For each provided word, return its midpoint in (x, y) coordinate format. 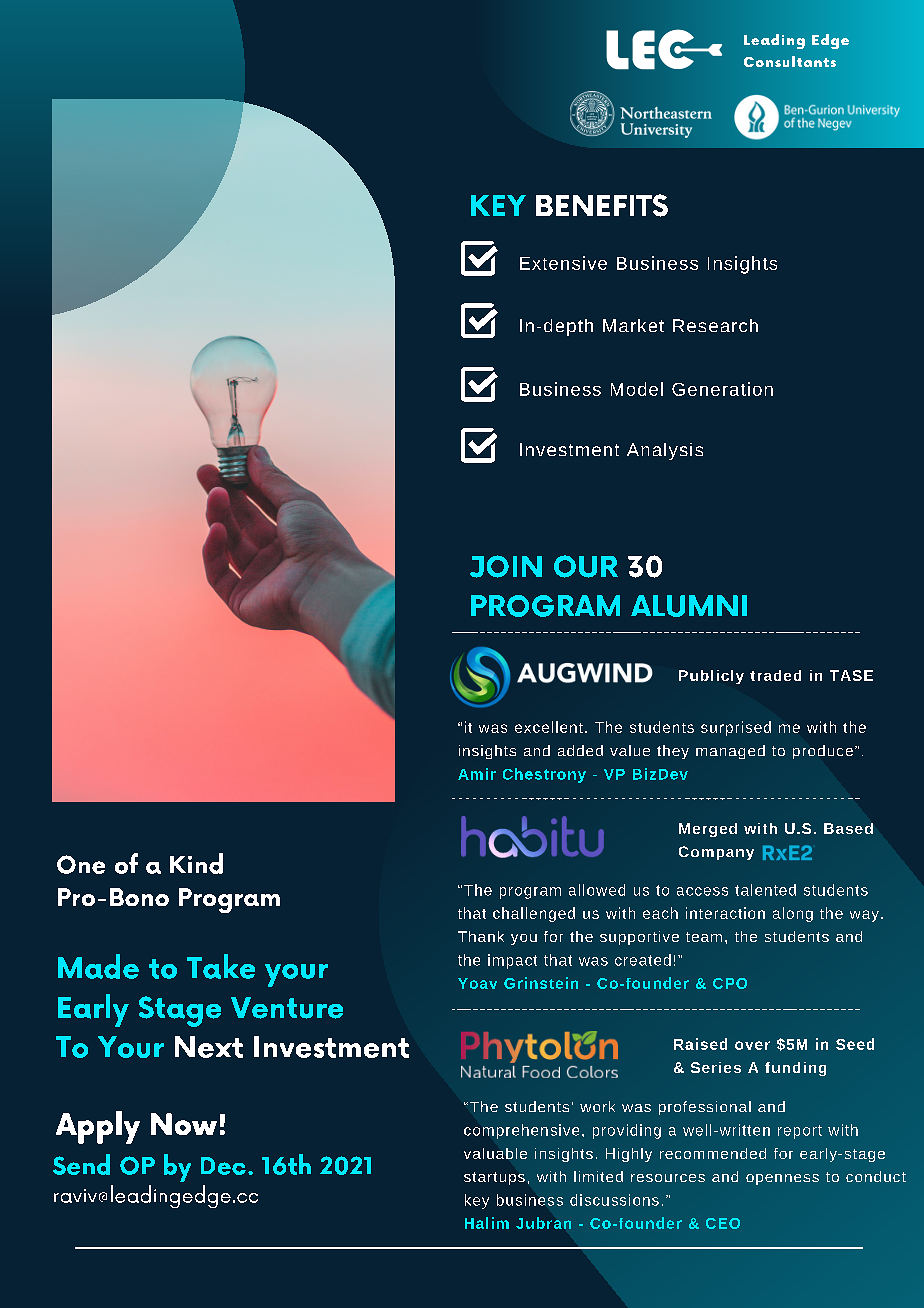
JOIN (506, 566)
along (793, 914)
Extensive (563, 263)
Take (221, 966)
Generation (722, 389)
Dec (223, 1166)
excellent (549, 727)
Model (637, 389)
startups (494, 1178)
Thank (481, 936)
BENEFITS (602, 205)
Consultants (790, 61)
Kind (196, 863)
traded (775, 675)
